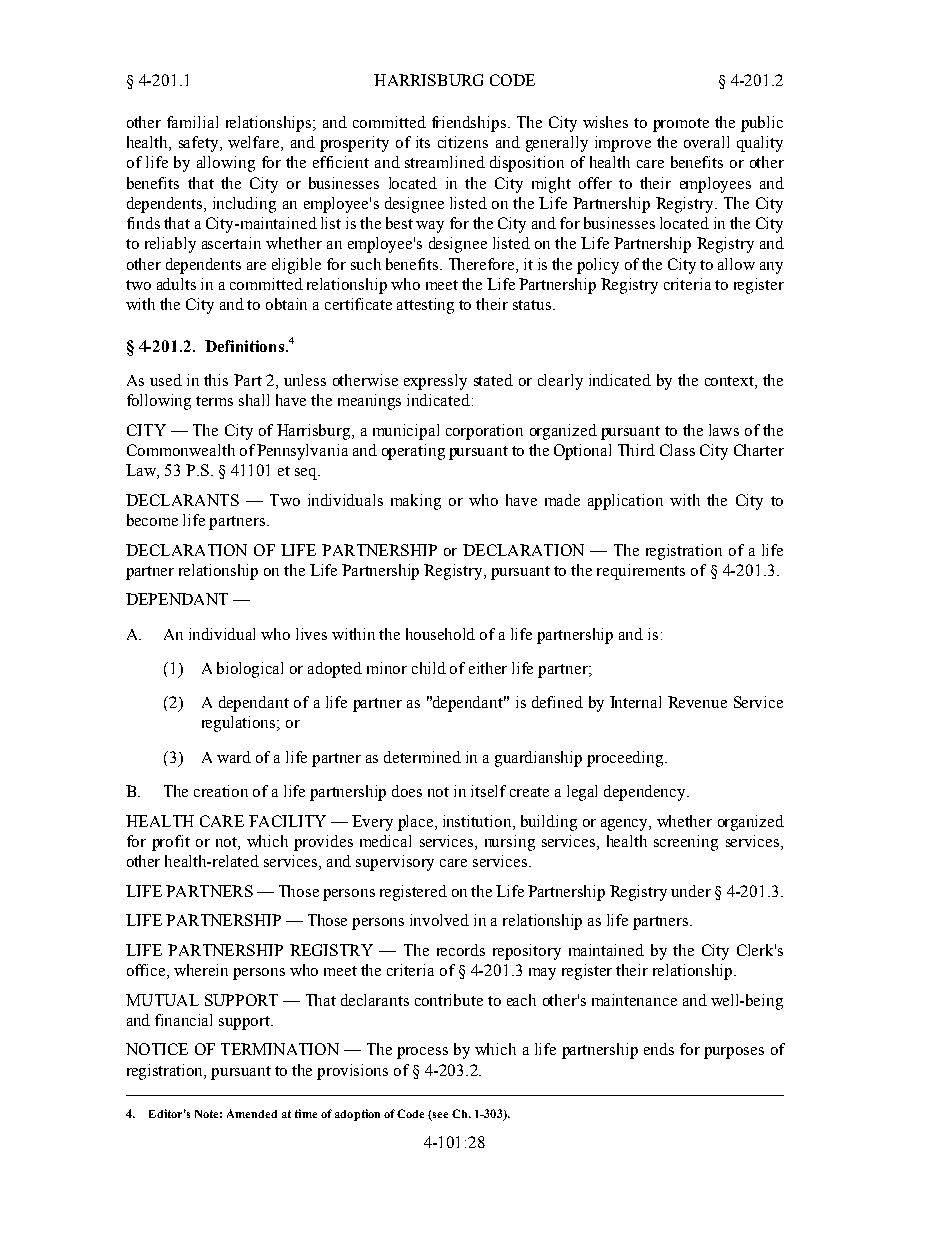  Describe the element at coordinates (413, 452) in the image. I see `operating` at that location.
